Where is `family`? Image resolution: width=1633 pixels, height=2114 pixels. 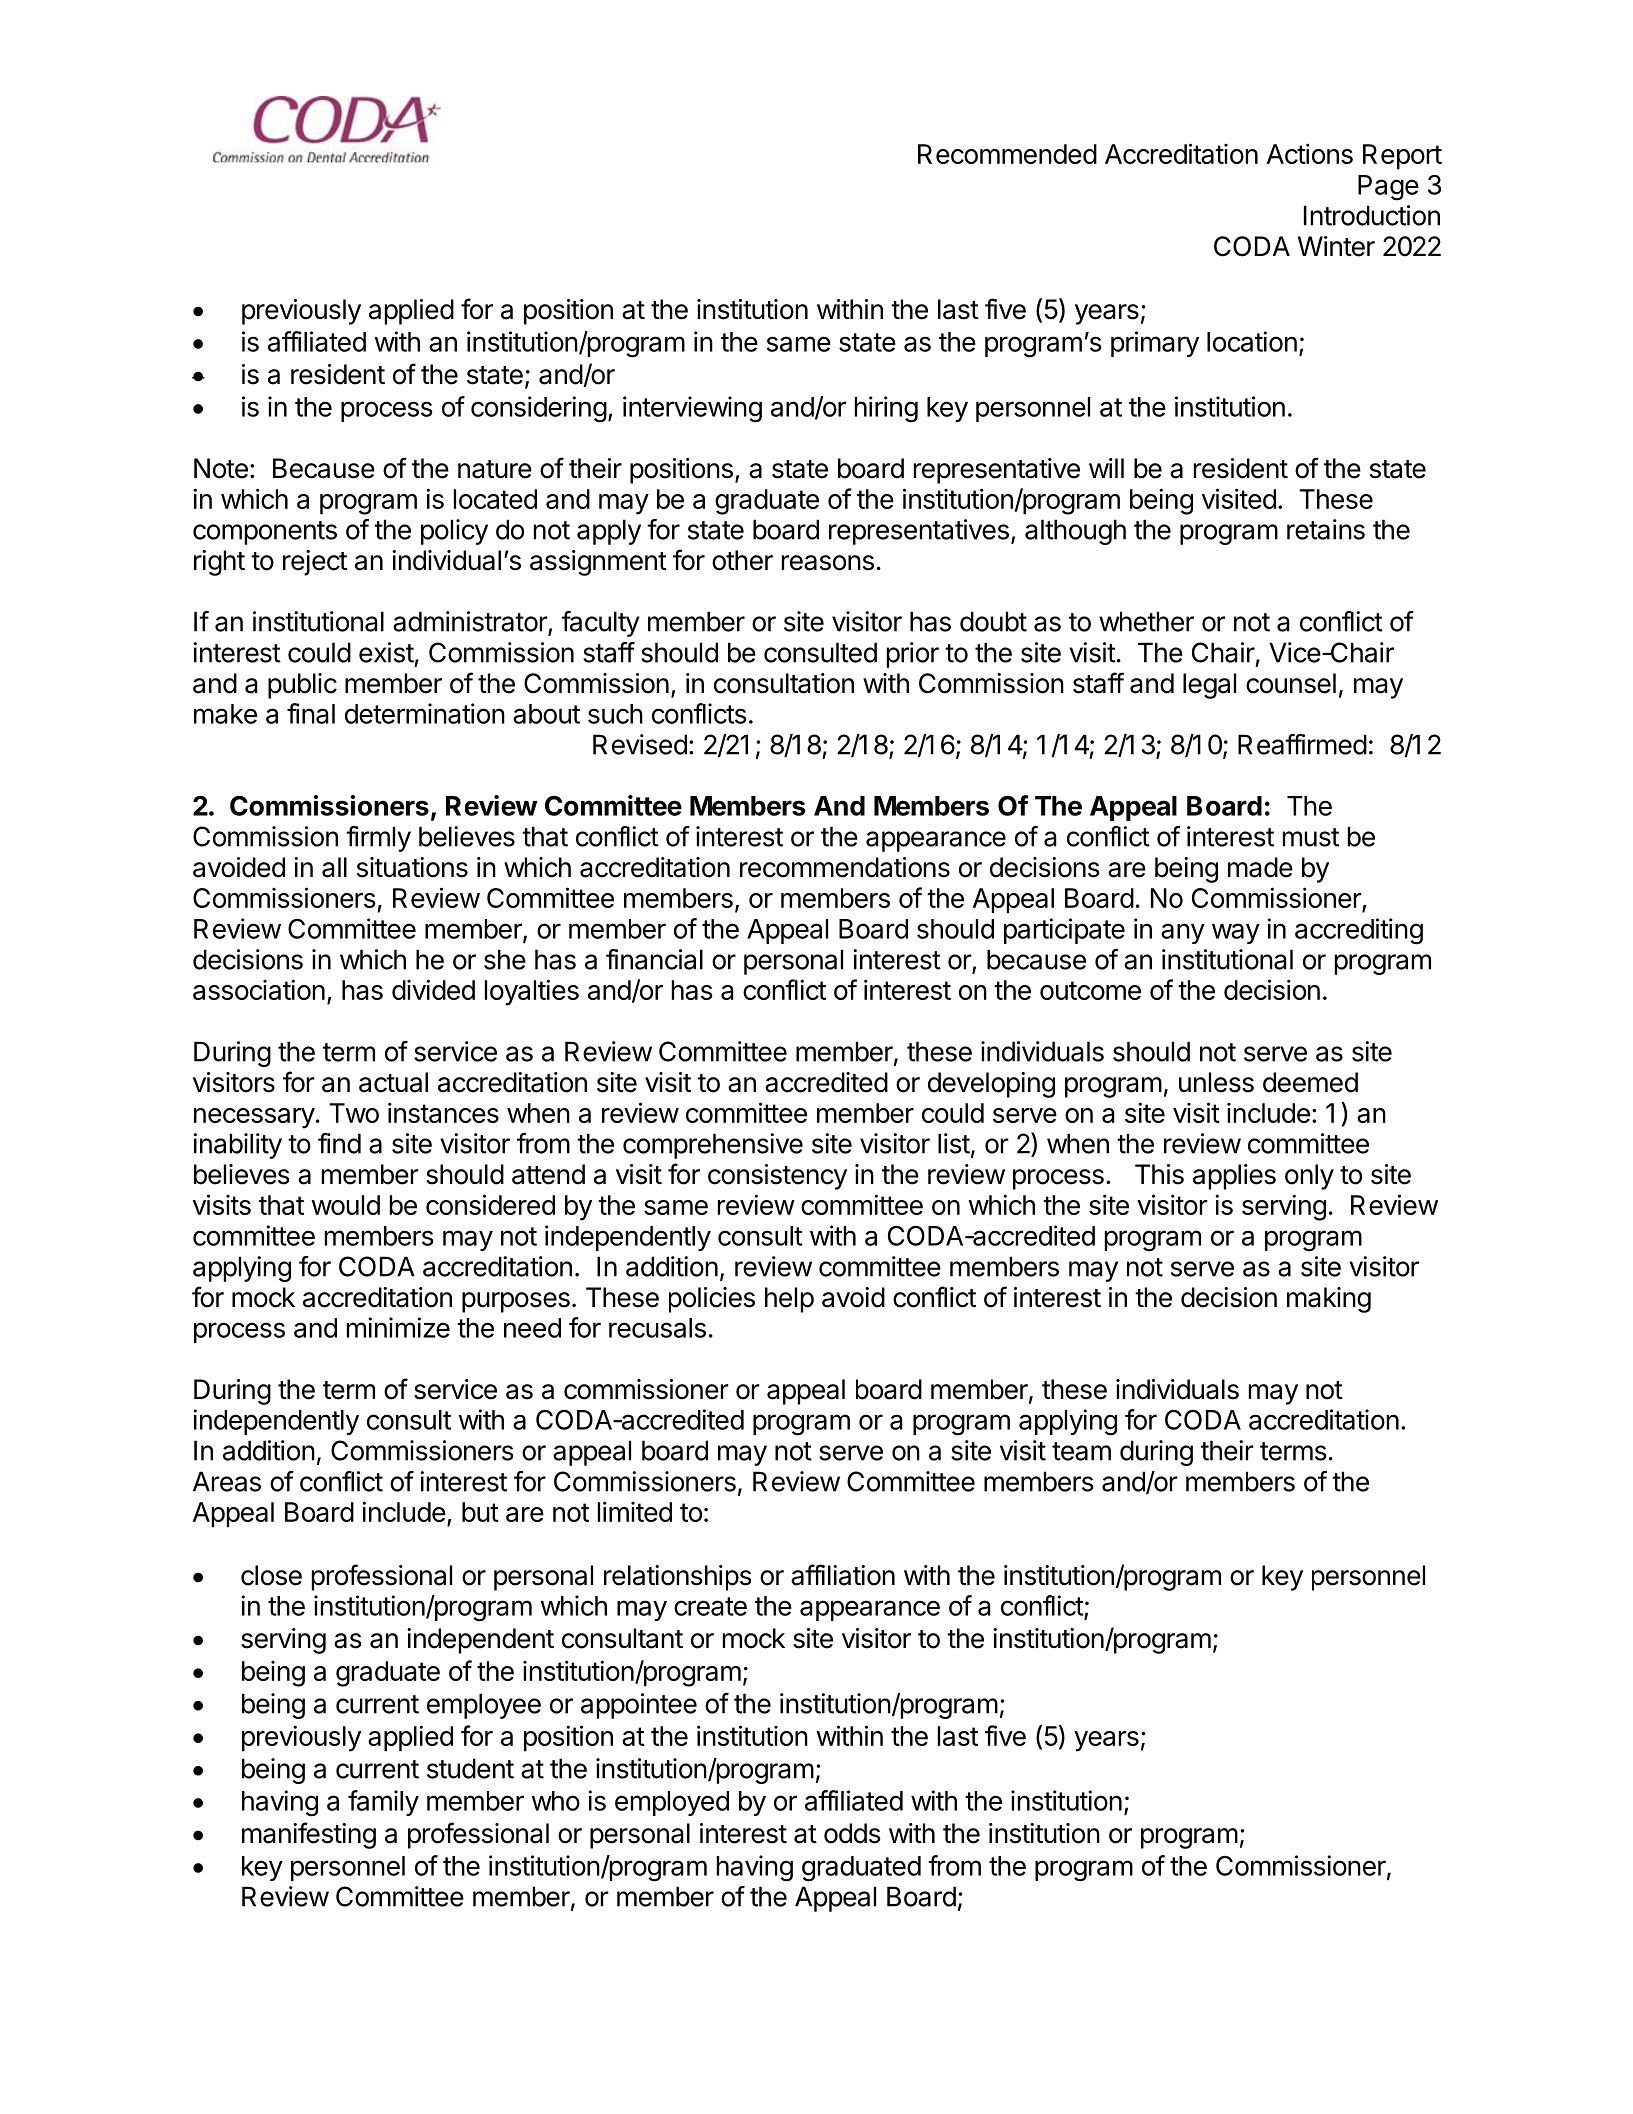
family is located at coordinates (383, 1803).
